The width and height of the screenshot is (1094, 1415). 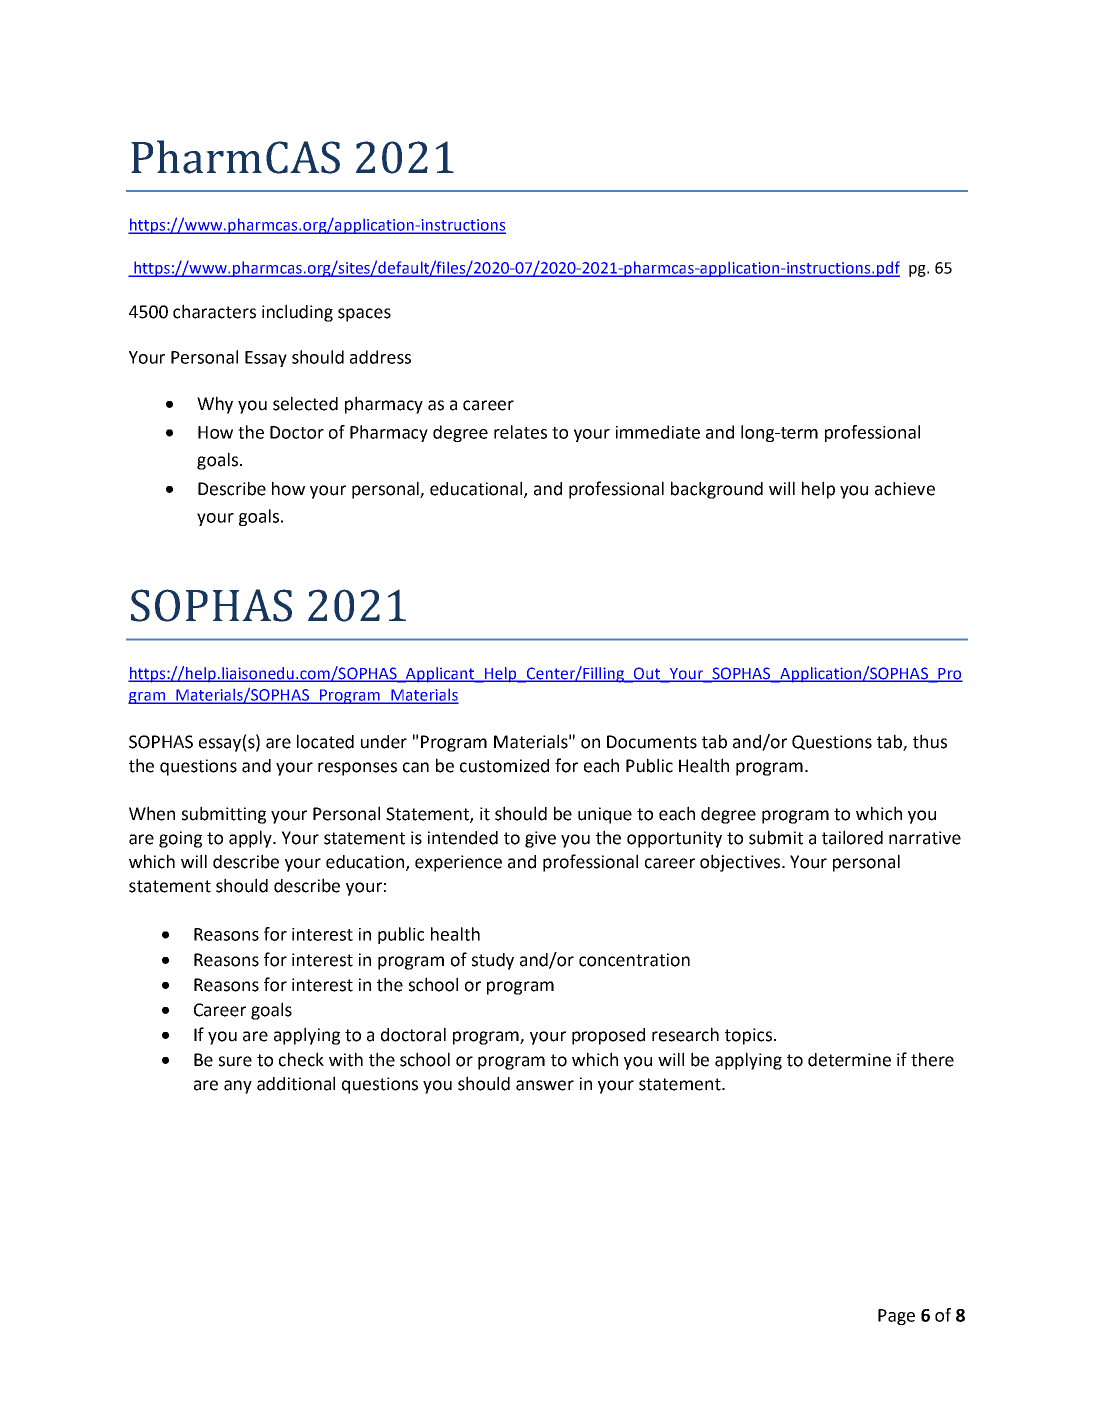 What do you see at coordinates (658, 432) in the screenshot?
I see `immediate` at bounding box center [658, 432].
